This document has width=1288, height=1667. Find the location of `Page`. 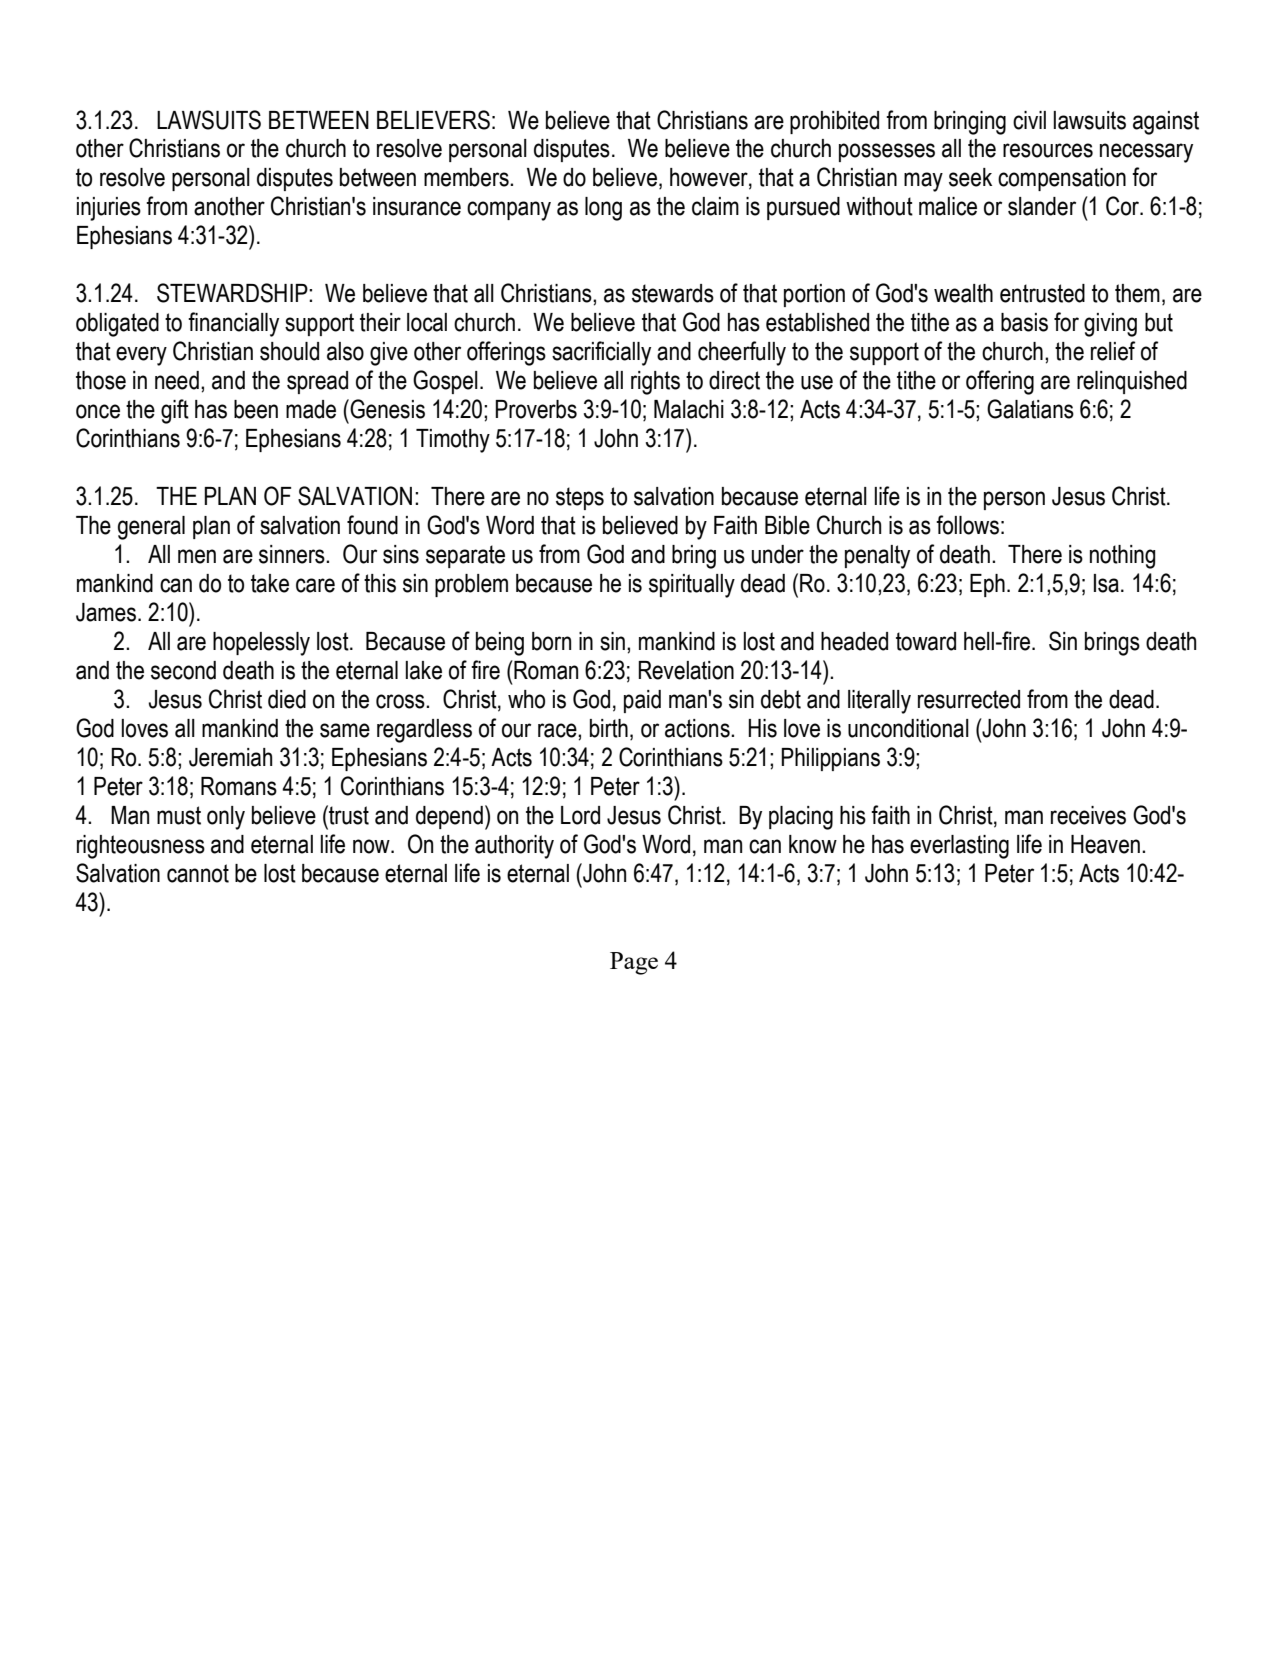

Page is located at coordinates (634, 963).
